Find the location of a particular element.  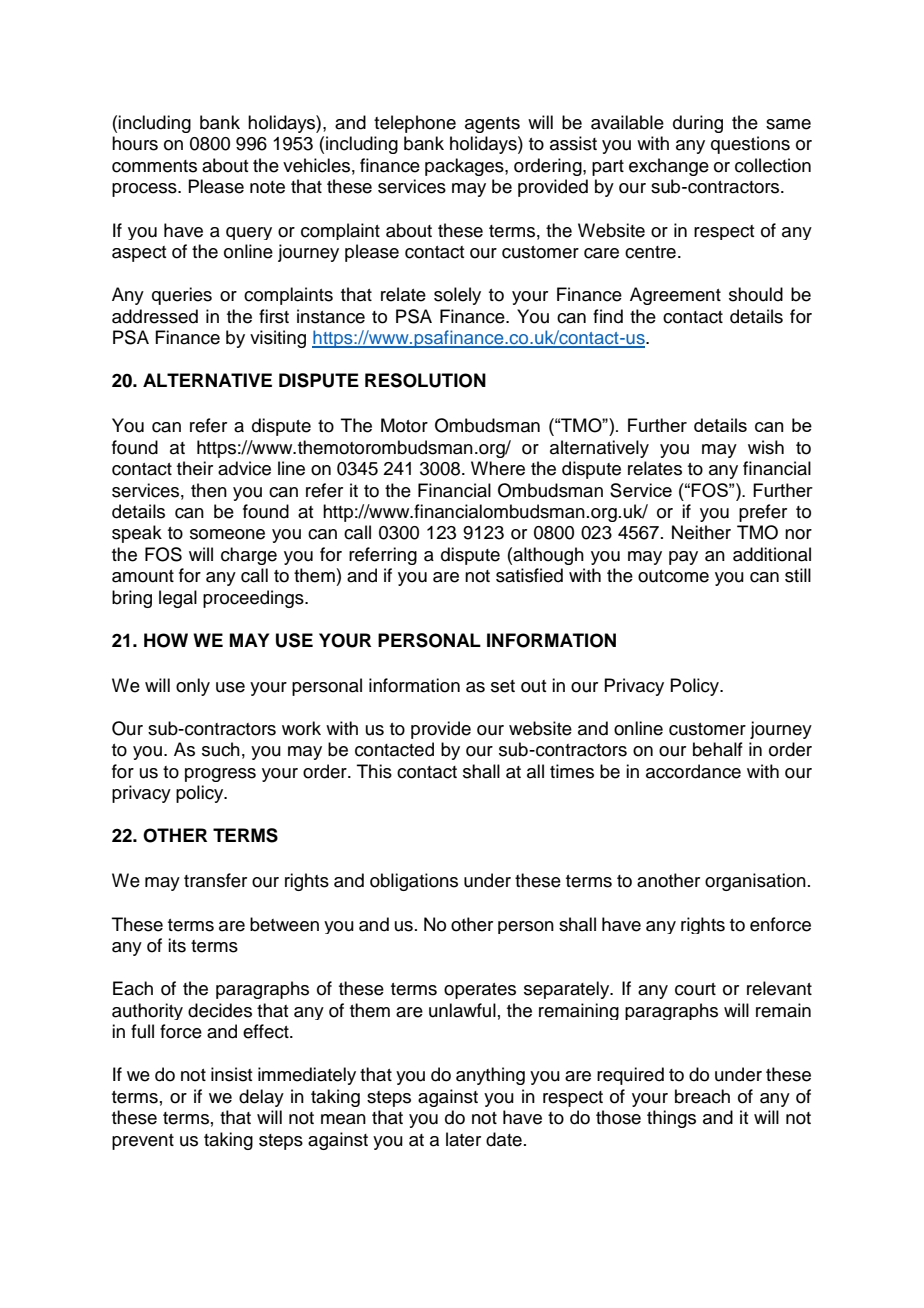

comments is located at coordinates (154, 166).
